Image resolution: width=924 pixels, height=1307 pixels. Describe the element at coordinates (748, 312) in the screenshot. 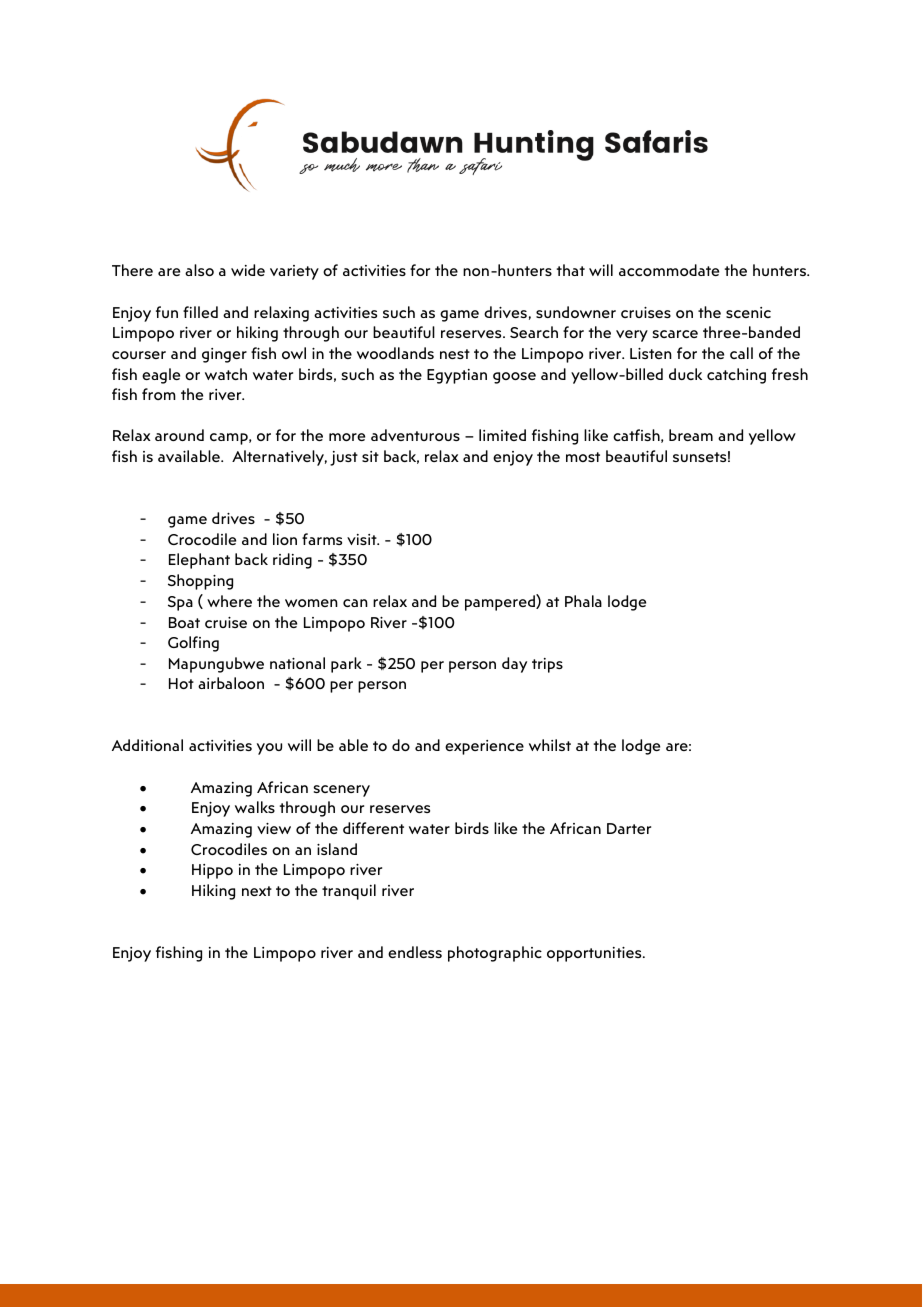

I see `scenic` at that location.
